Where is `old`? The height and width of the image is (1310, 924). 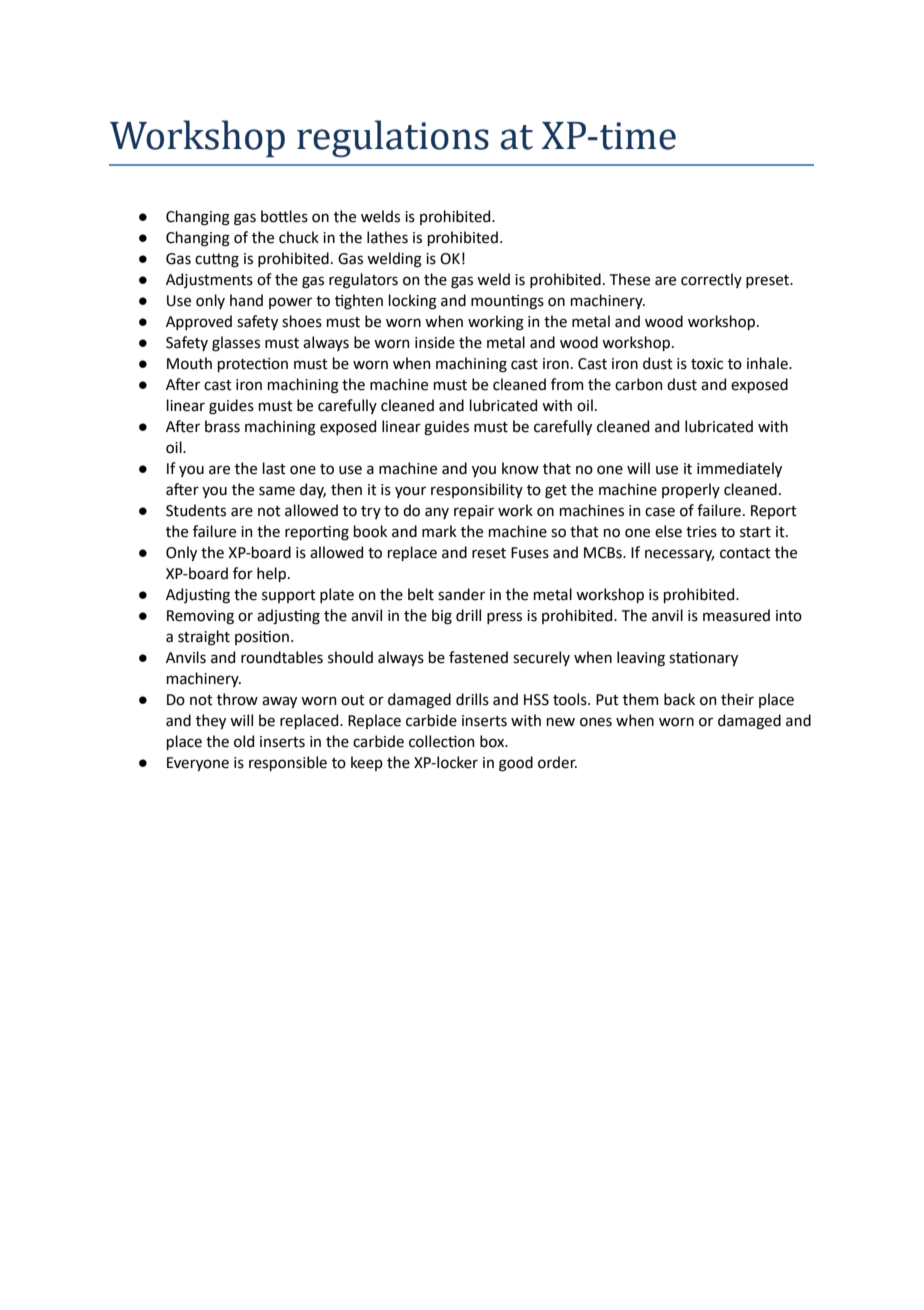 old is located at coordinates (244, 741).
